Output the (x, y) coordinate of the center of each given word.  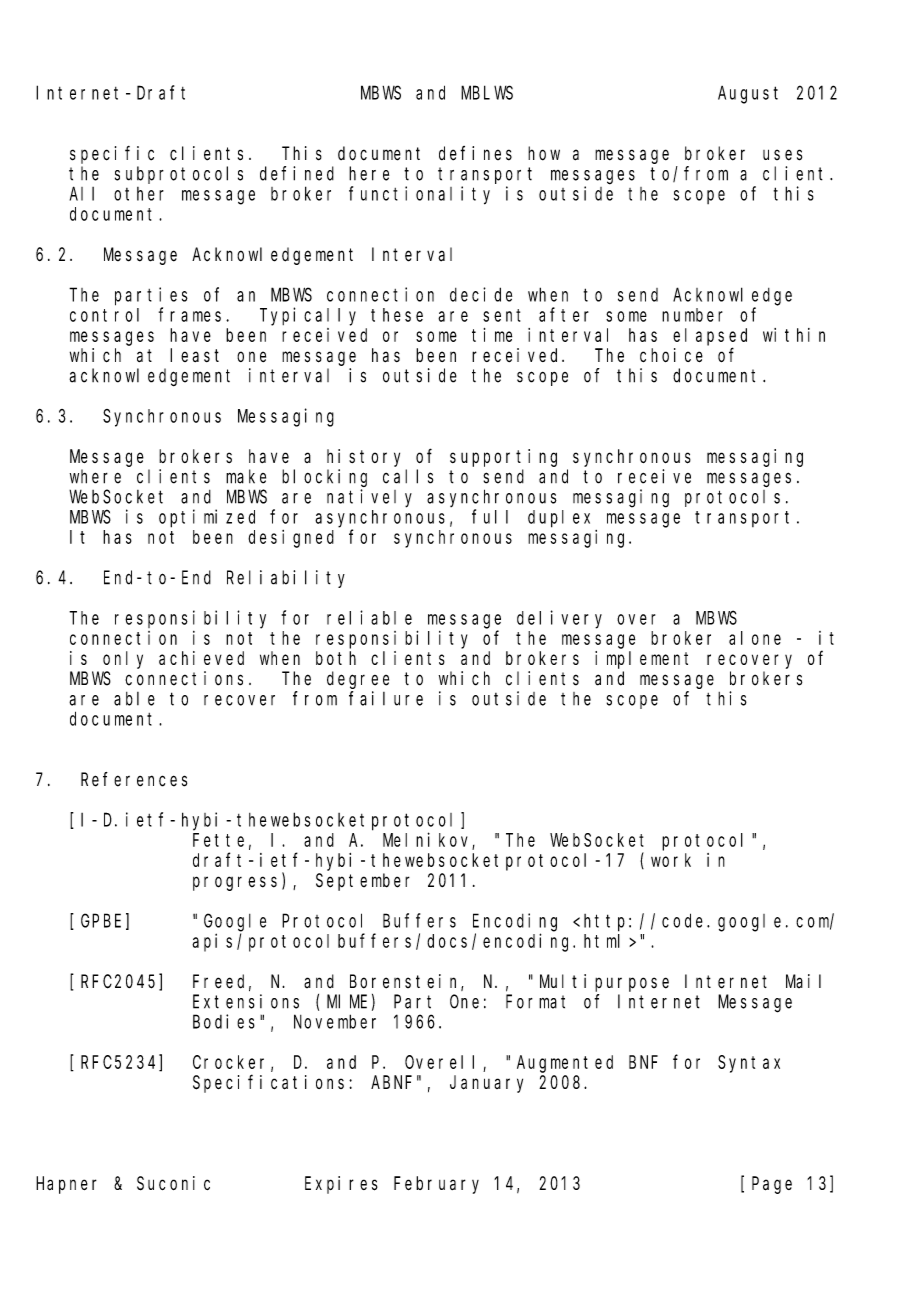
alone (755, 638)
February (436, 1185)
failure (386, 698)
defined (297, 173)
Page (772, 1185)
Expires (341, 1185)
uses (782, 155)
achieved (201, 658)
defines (475, 153)
